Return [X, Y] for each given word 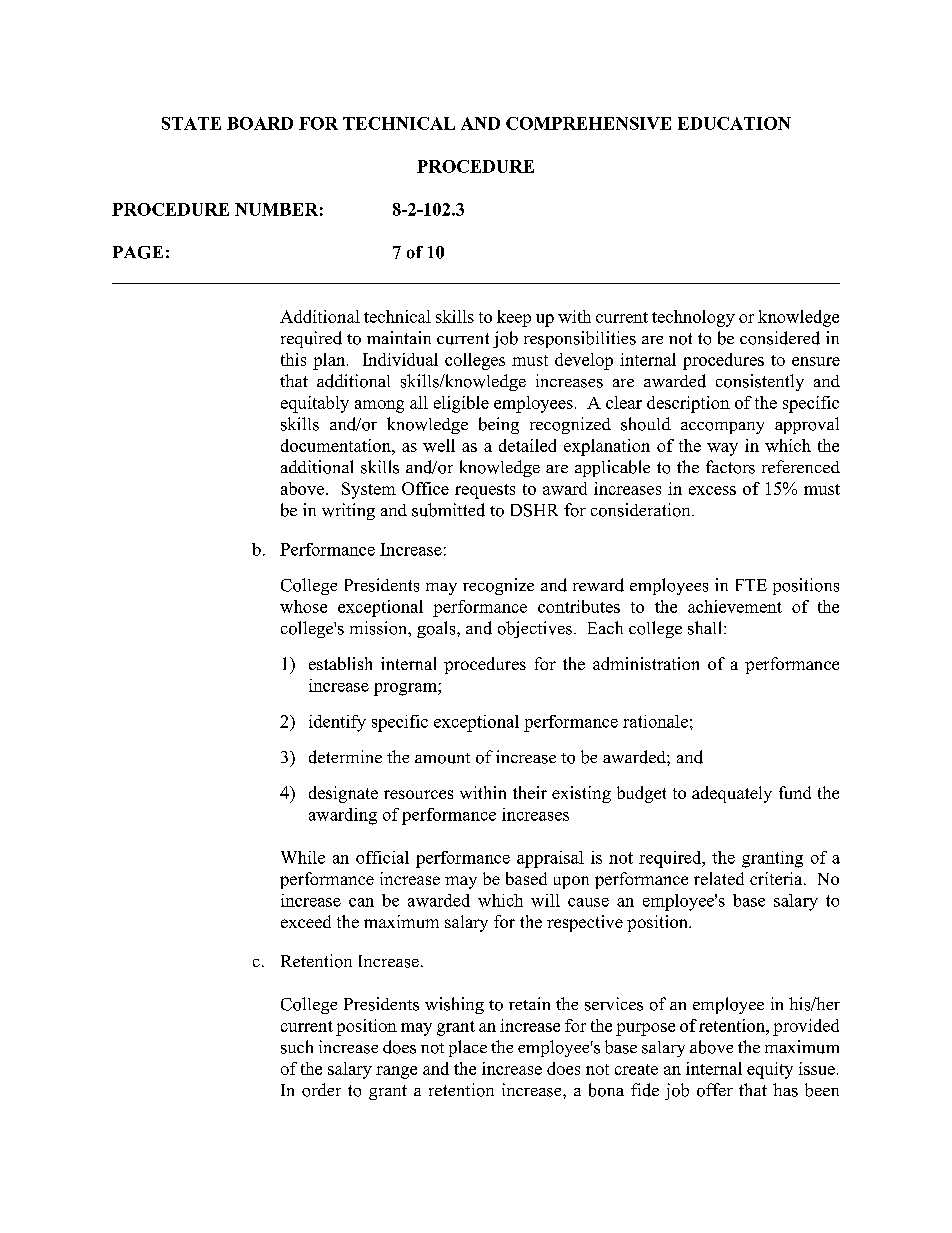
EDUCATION [734, 123]
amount [442, 758]
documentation [337, 445]
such [297, 1047]
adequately [732, 794]
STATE [191, 123]
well [439, 445]
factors [730, 467]
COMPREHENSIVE [588, 123]
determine [345, 757]
